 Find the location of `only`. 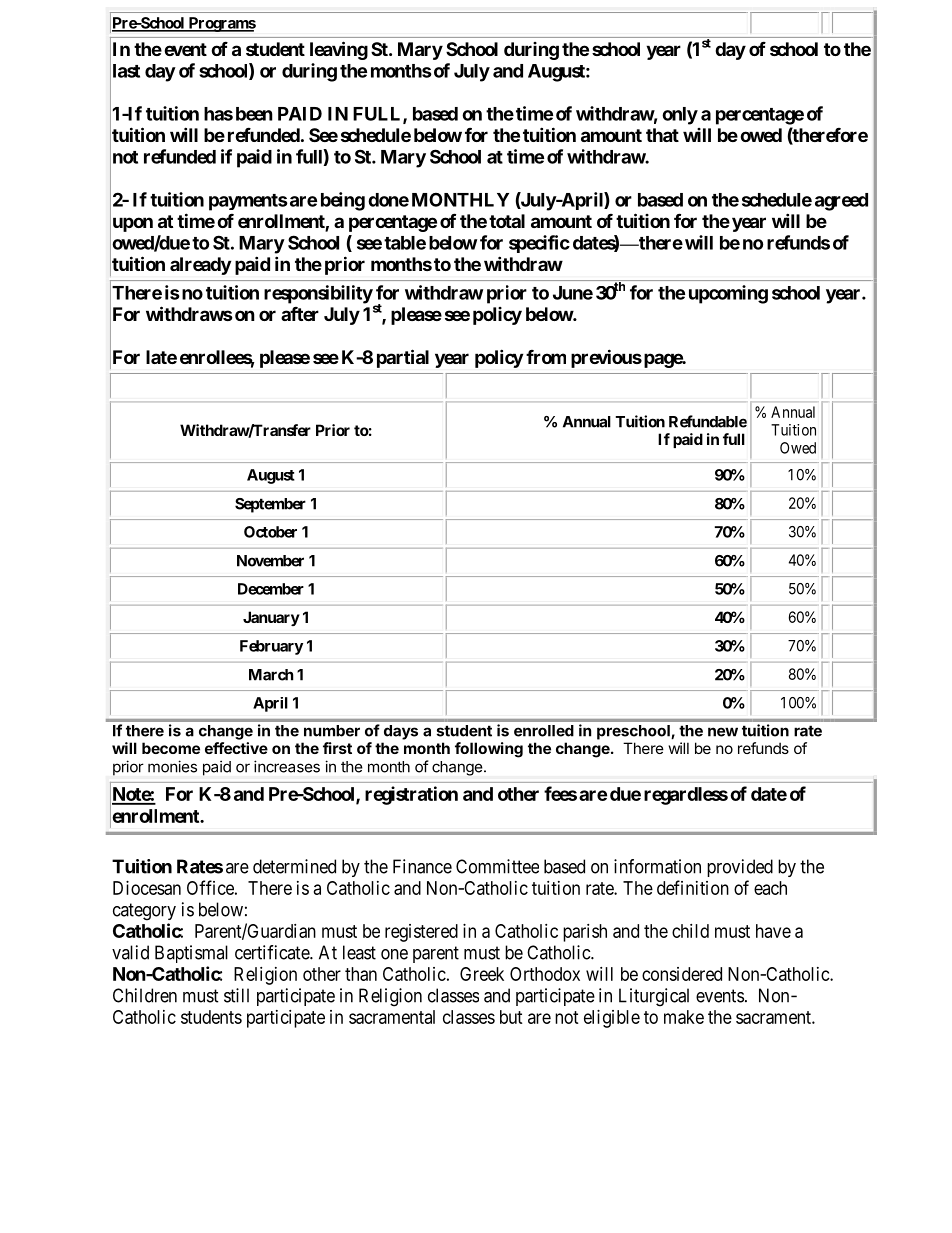

only is located at coordinates (680, 116).
